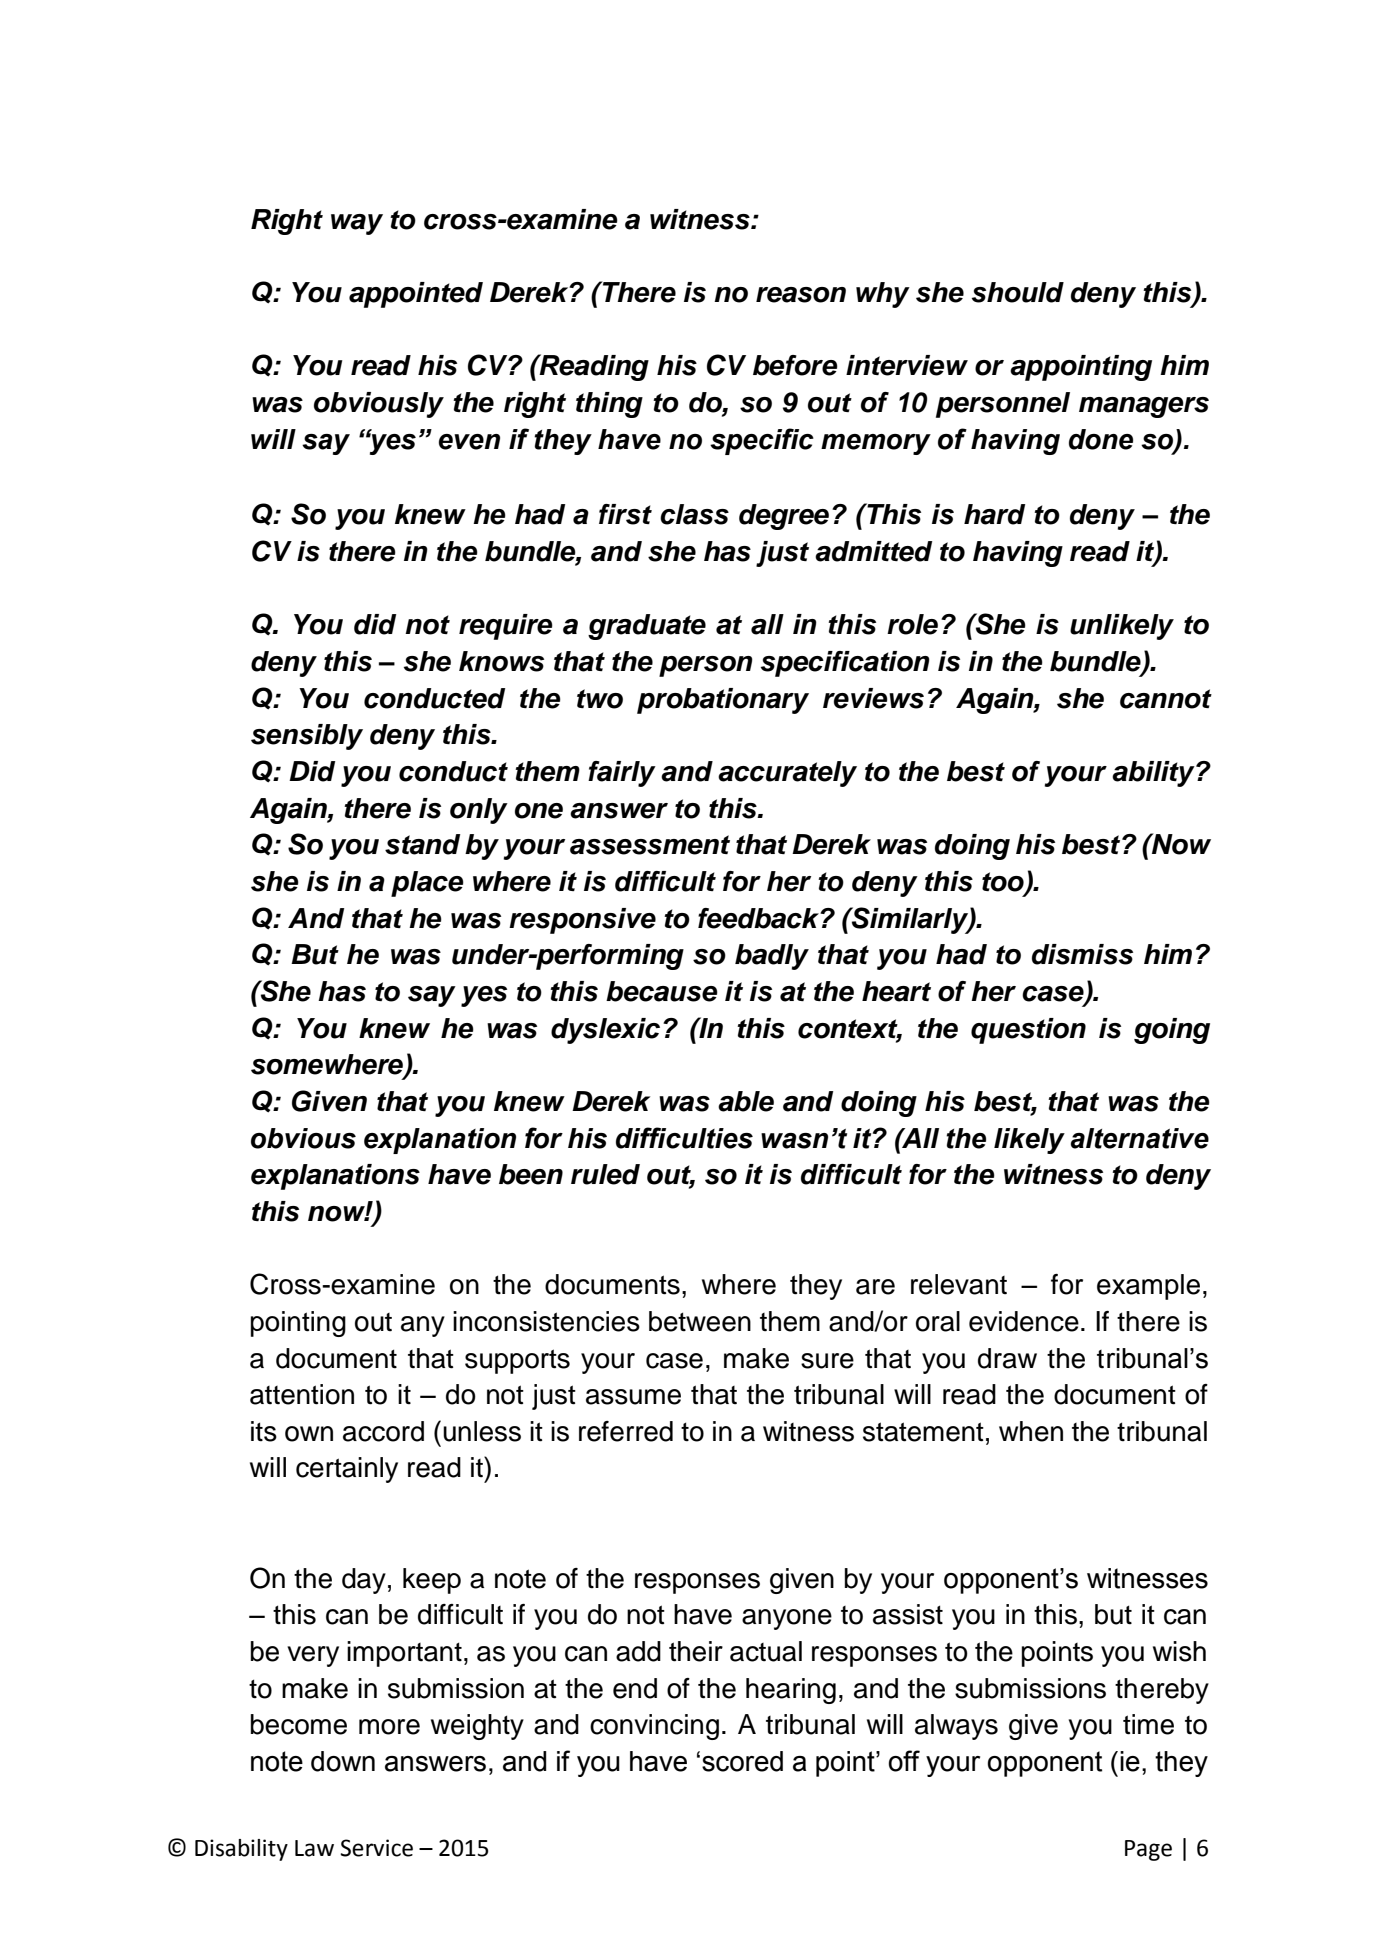 The width and height of the screenshot is (1375, 1945). What do you see at coordinates (650, 845) in the screenshot?
I see `assessment` at bounding box center [650, 845].
